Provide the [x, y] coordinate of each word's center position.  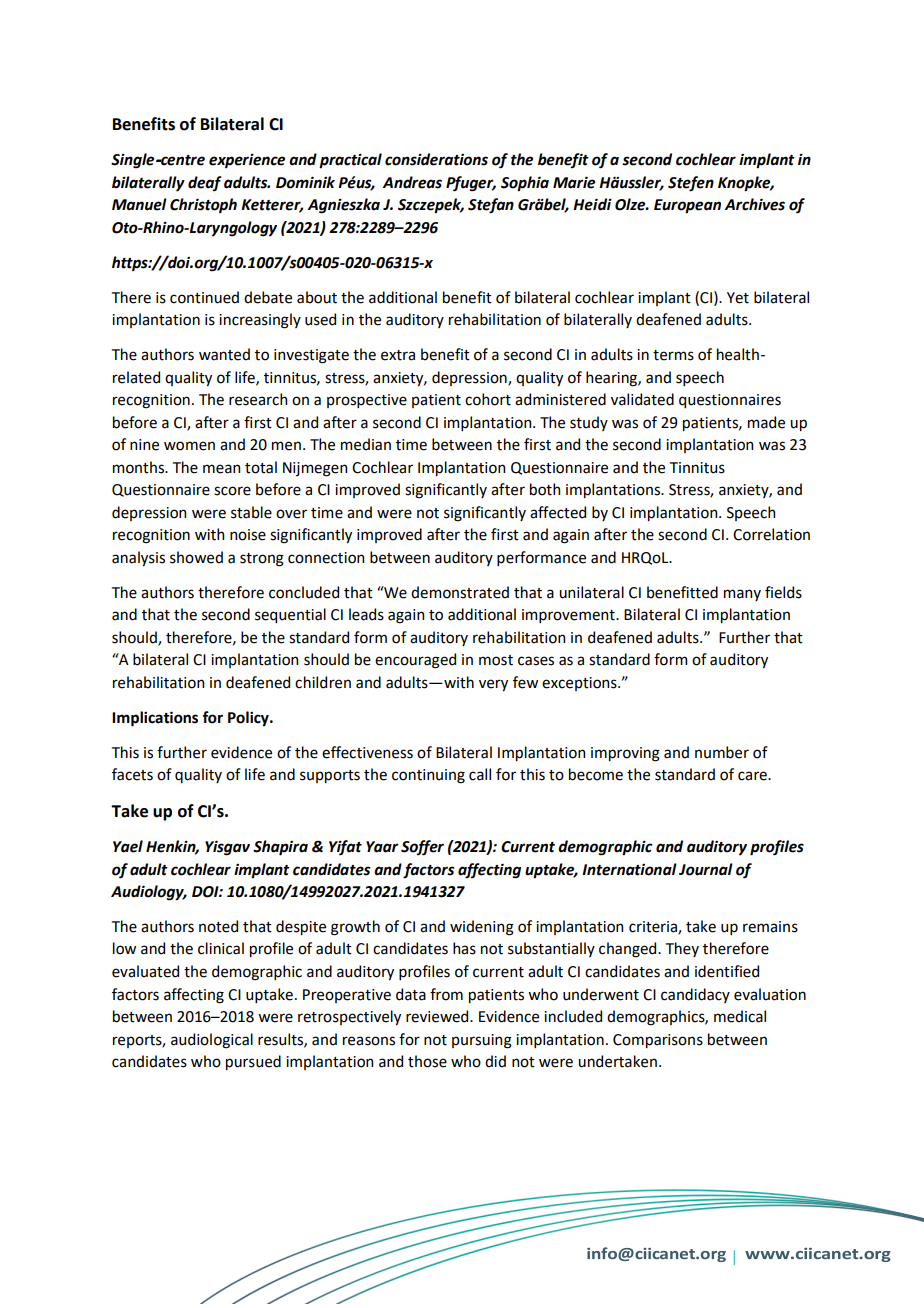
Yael [128, 846]
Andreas [412, 182]
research [258, 399]
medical [740, 1016]
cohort [488, 399]
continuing [428, 776]
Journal [706, 869]
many [742, 595]
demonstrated [460, 592]
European [687, 206]
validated [642, 399]
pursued [253, 1062]
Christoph [203, 205]
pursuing [482, 1041]
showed [196, 557]
